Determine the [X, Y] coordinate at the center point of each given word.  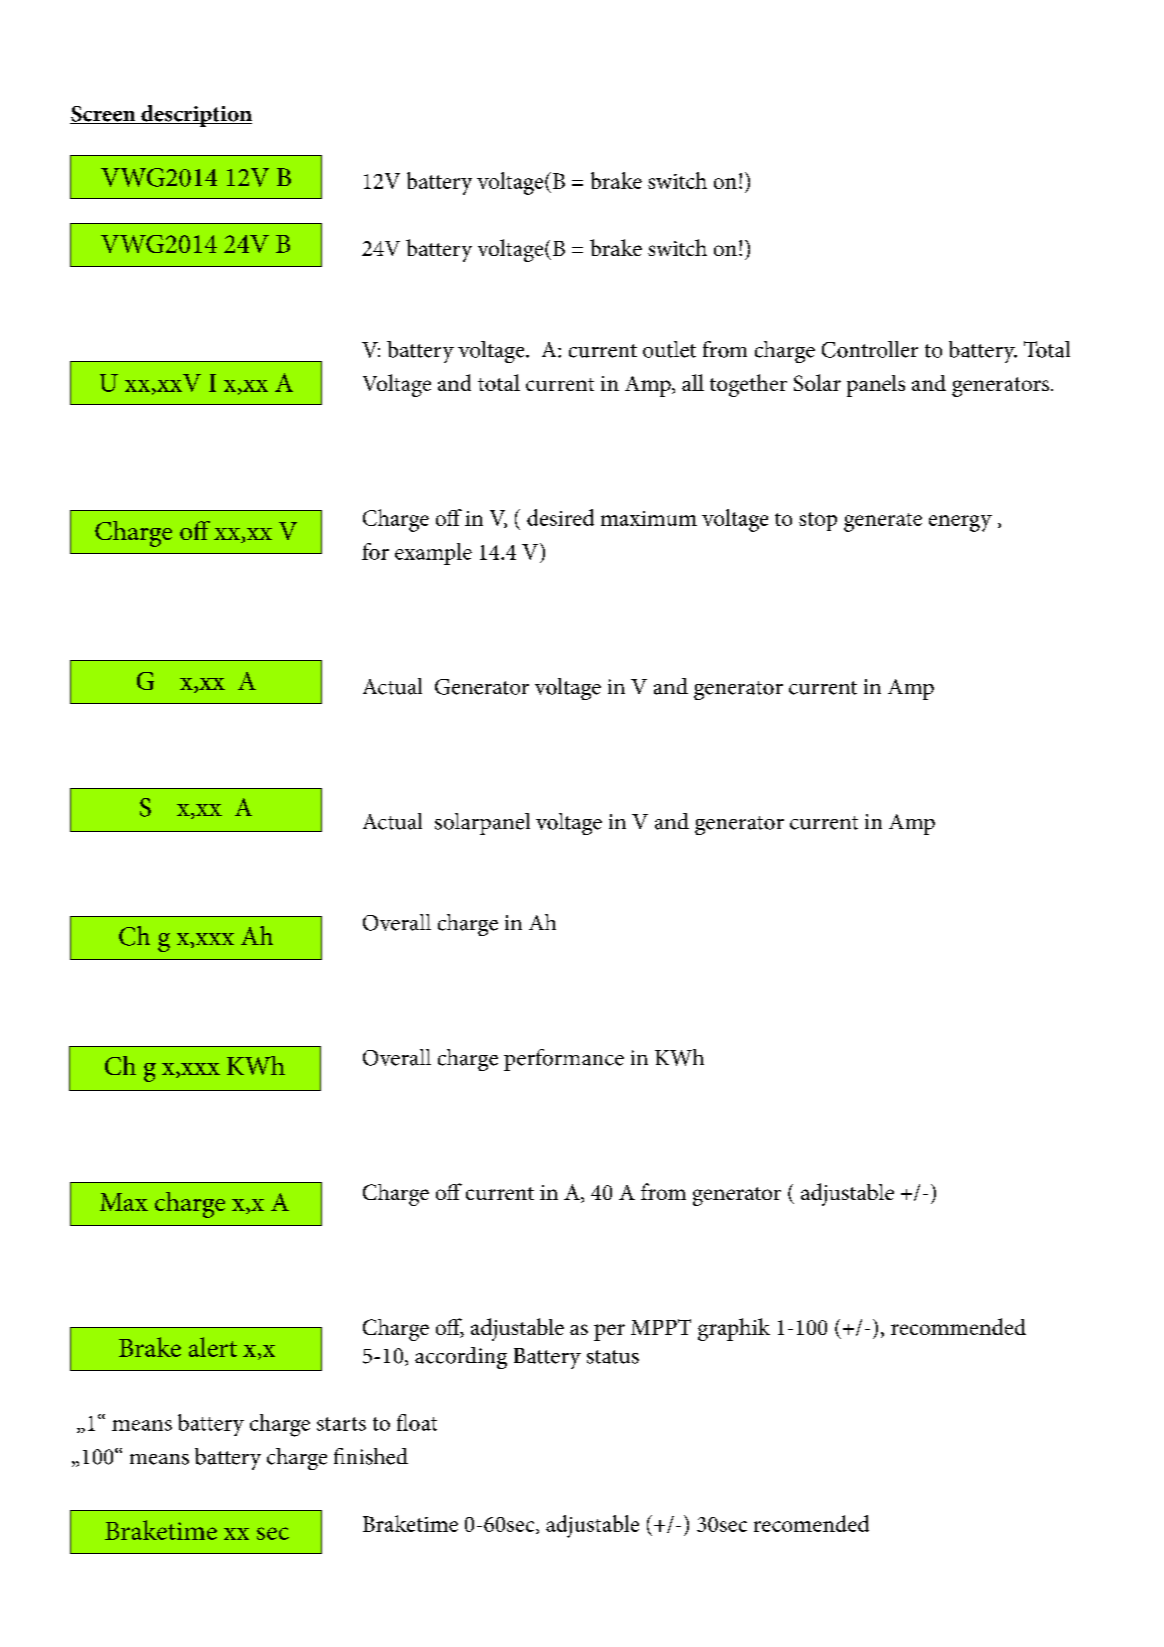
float [417, 1422]
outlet [669, 349]
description [195, 116]
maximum [649, 518]
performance [564, 1060]
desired [560, 517]
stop [818, 521]
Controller [870, 349]
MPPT [661, 1327]
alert [213, 1347]
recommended [958, 1326]
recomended [811, 1523]
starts [341, 1424]
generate [883, 522]
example [433, 554]
